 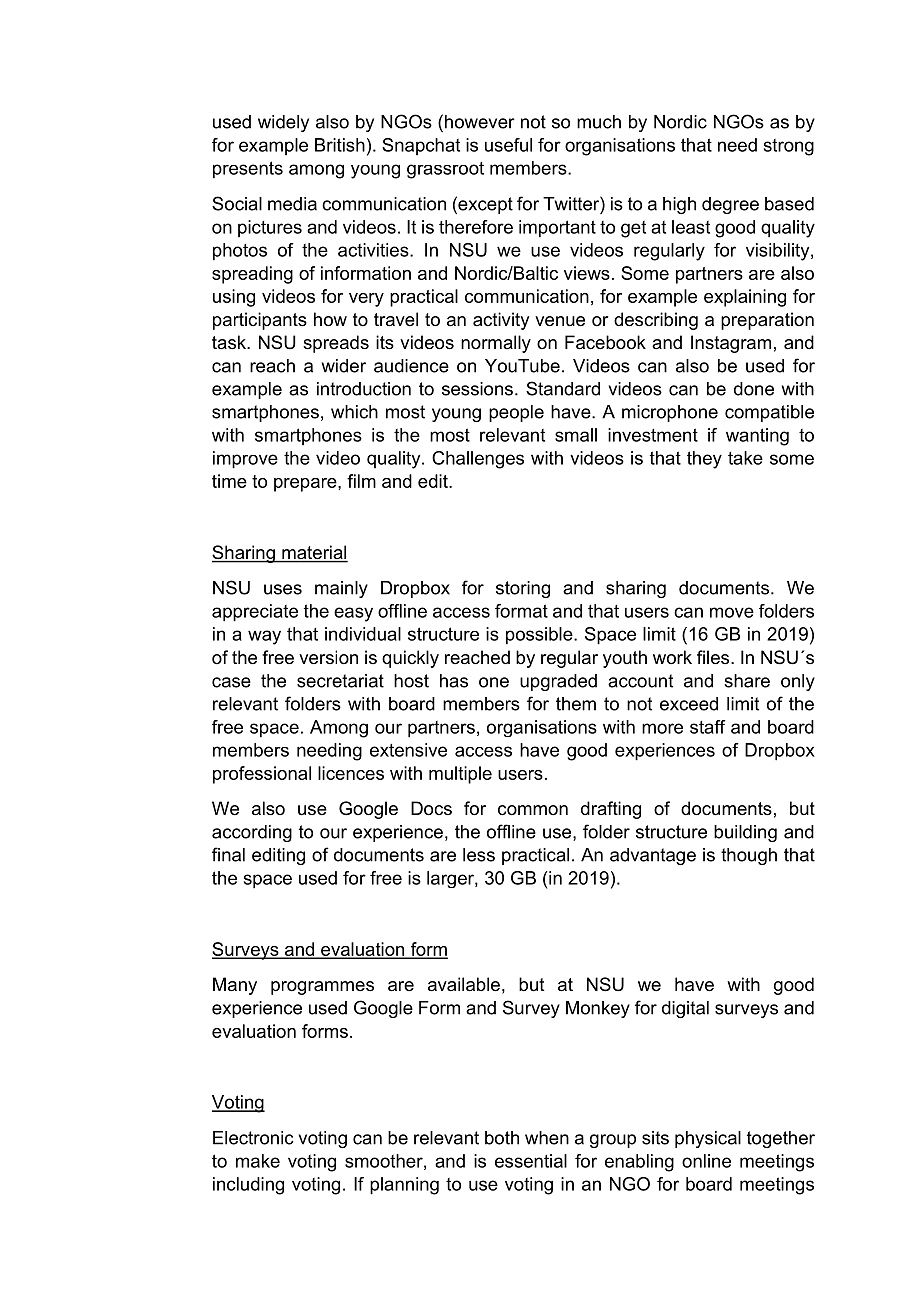 I want to click on essential, so click(x=531, y=1161).
